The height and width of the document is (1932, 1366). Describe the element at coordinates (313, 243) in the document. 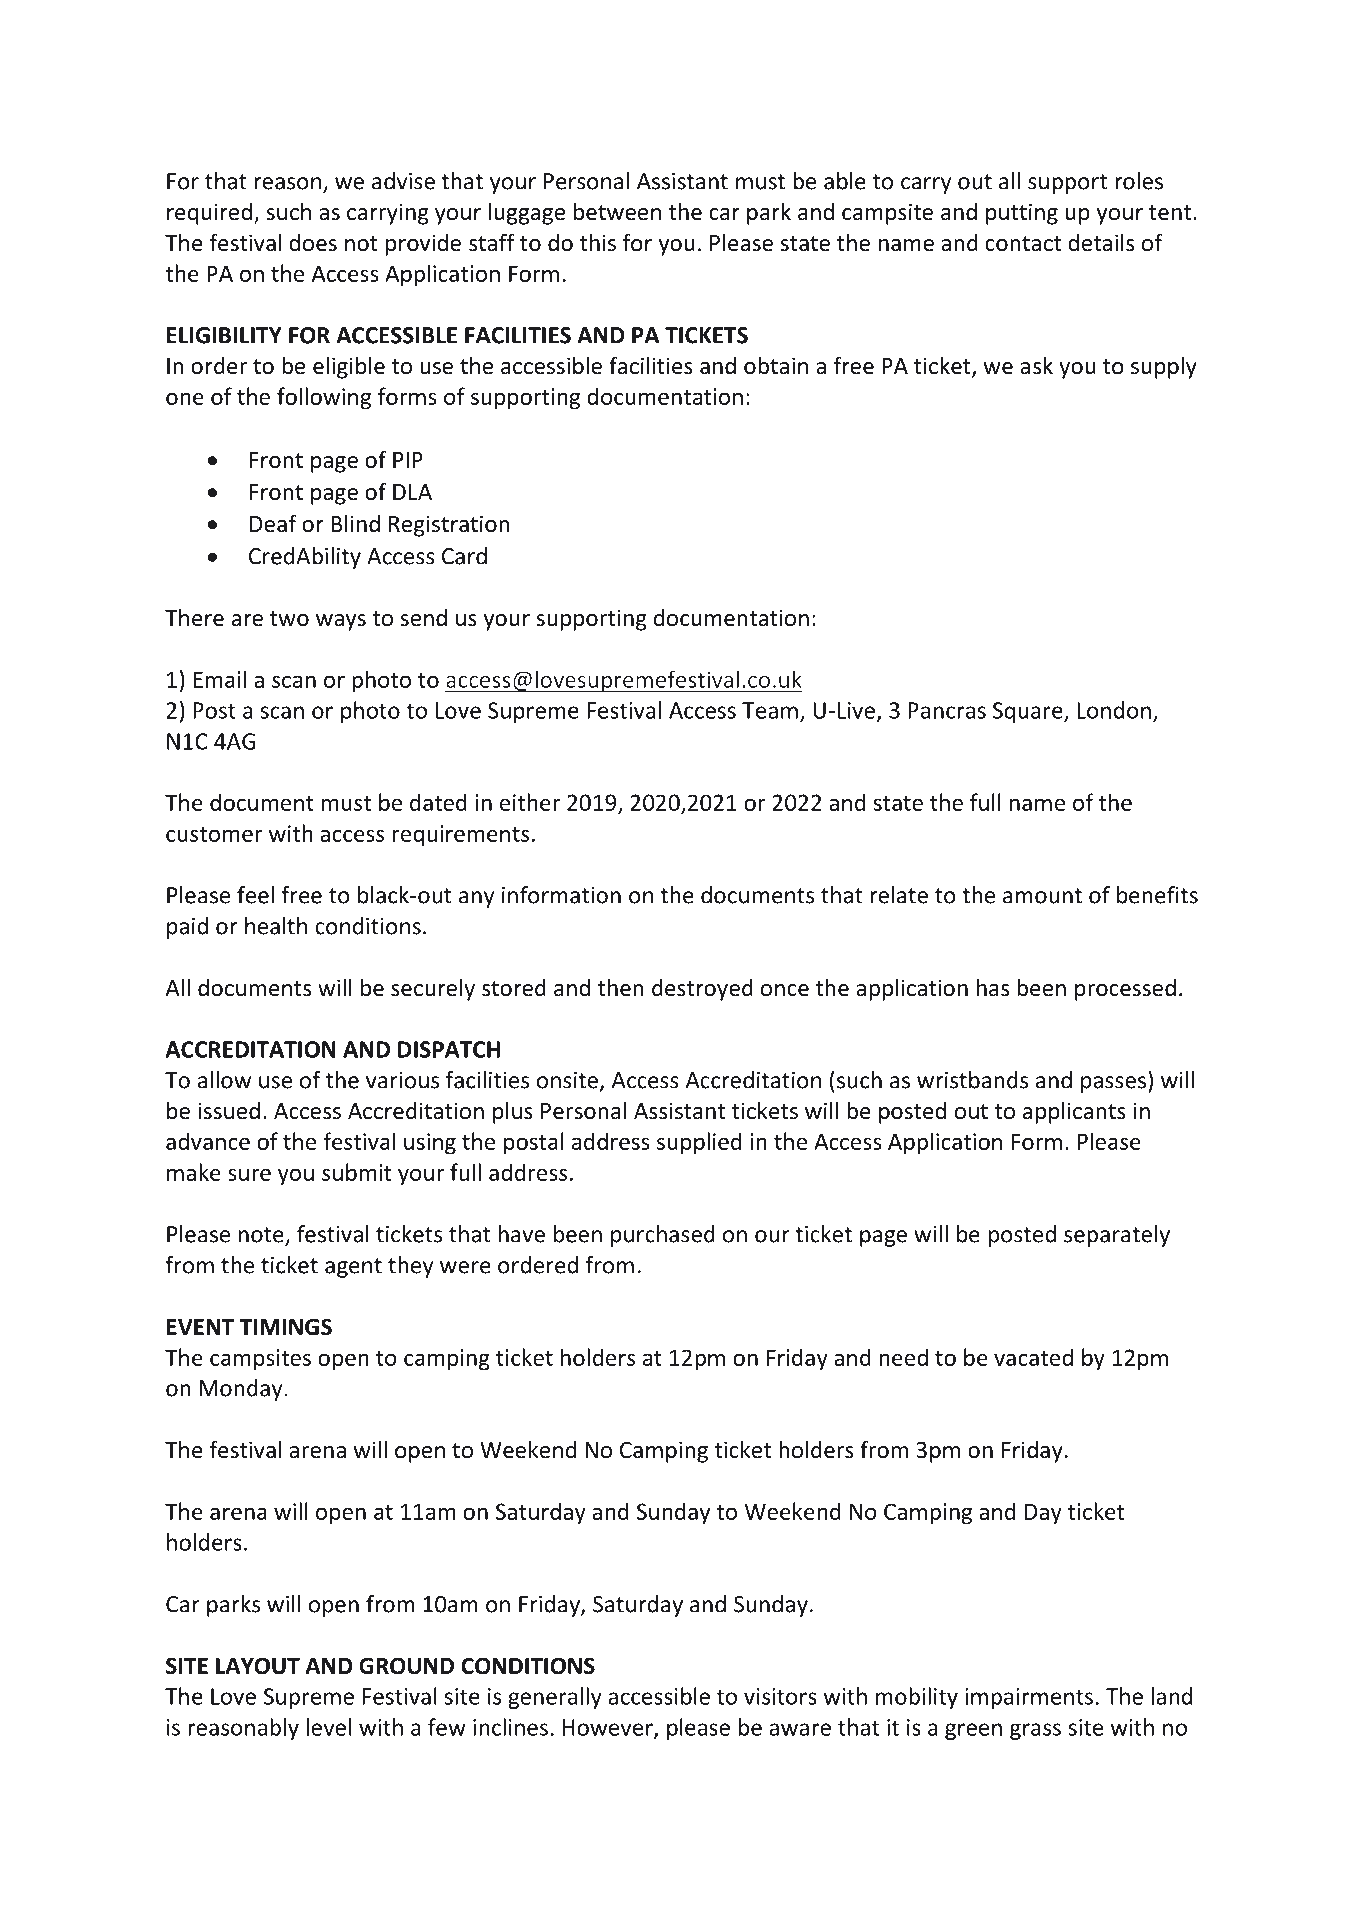

I see `does` at that location.
